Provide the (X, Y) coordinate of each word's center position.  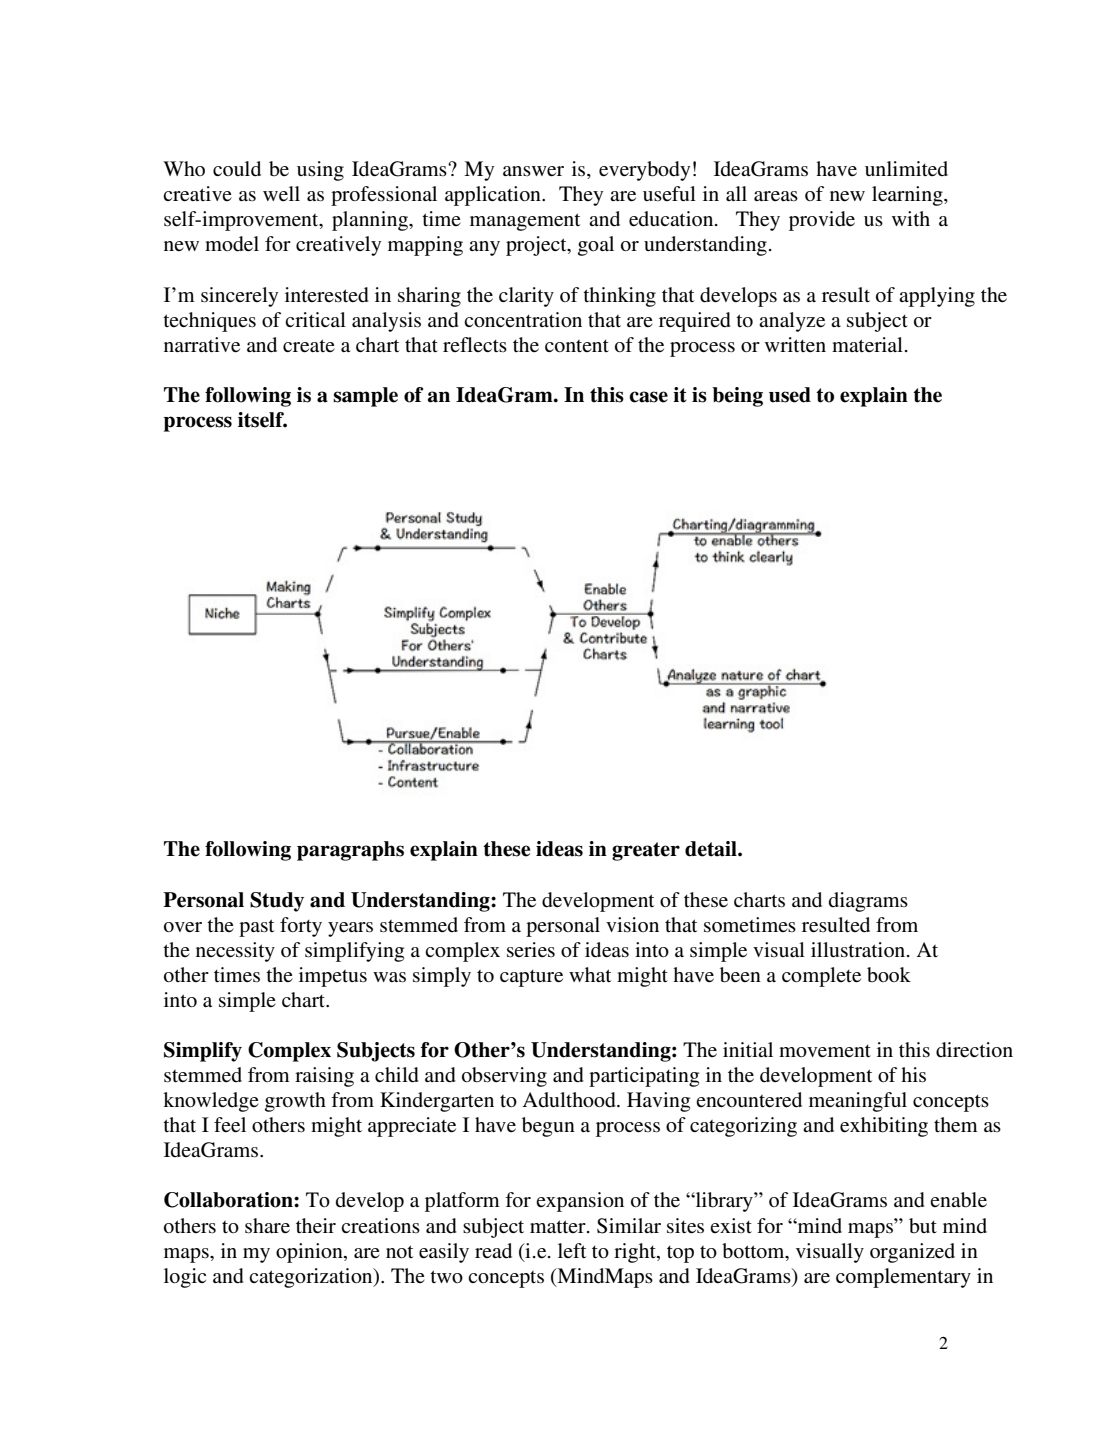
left (572, 1250)
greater (646, 851)
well (281, 193)
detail (712, 849)
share (267, 1226)
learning (908, 196)
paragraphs (350, 851)
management (525, 222)
